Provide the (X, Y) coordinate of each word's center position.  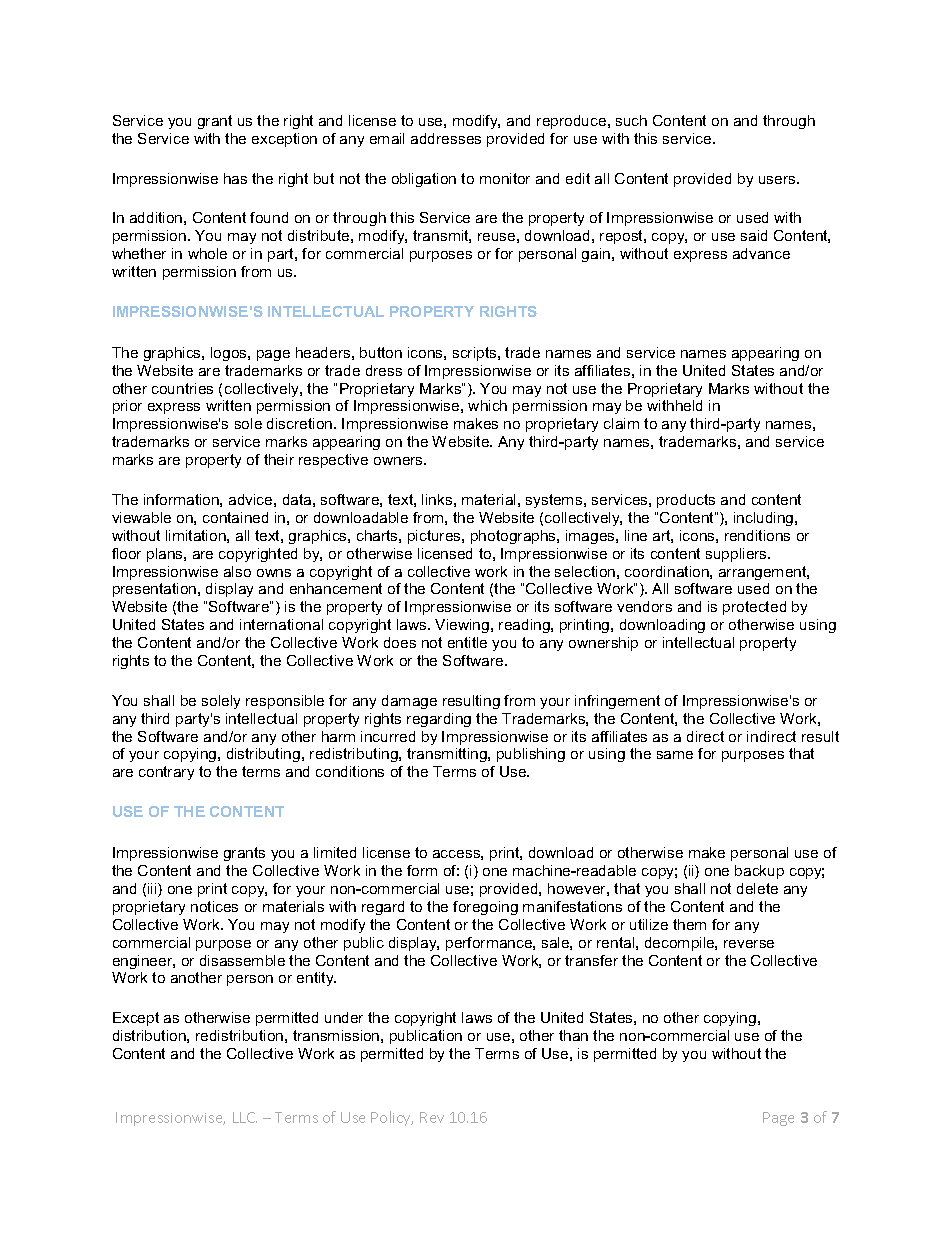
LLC (245, 1117)
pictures (435, 537)
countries (182, 388)
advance (761, 253)
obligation (424, 180)
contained (235, 517)
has (235, 178)
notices (214, 906)
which (487, 405)
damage (409, 702)
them (689, 924)
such (631, 120)
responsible (285, 702)
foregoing (485, 908)
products (686, 501)
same (675, 755)
